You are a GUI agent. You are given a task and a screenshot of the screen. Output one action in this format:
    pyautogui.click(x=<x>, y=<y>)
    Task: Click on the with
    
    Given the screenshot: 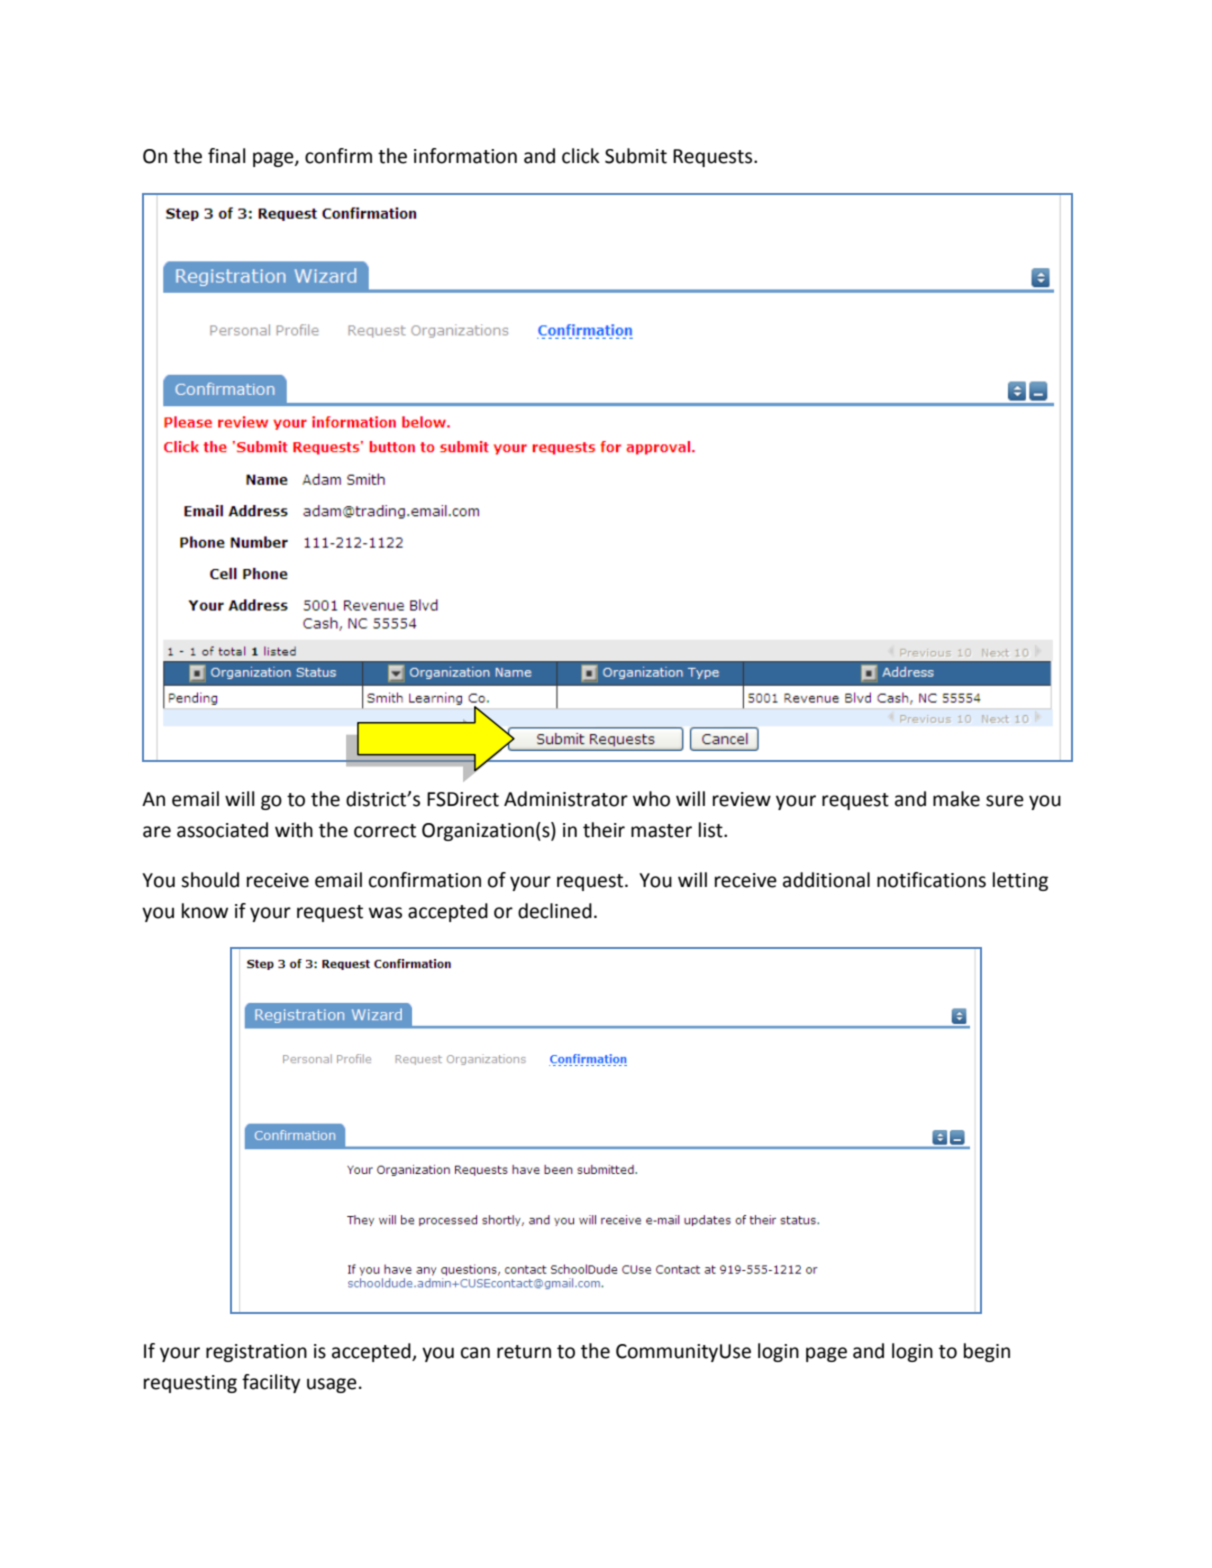 What is the action you would take?
    pyautogui.click(x=294, y=830)
